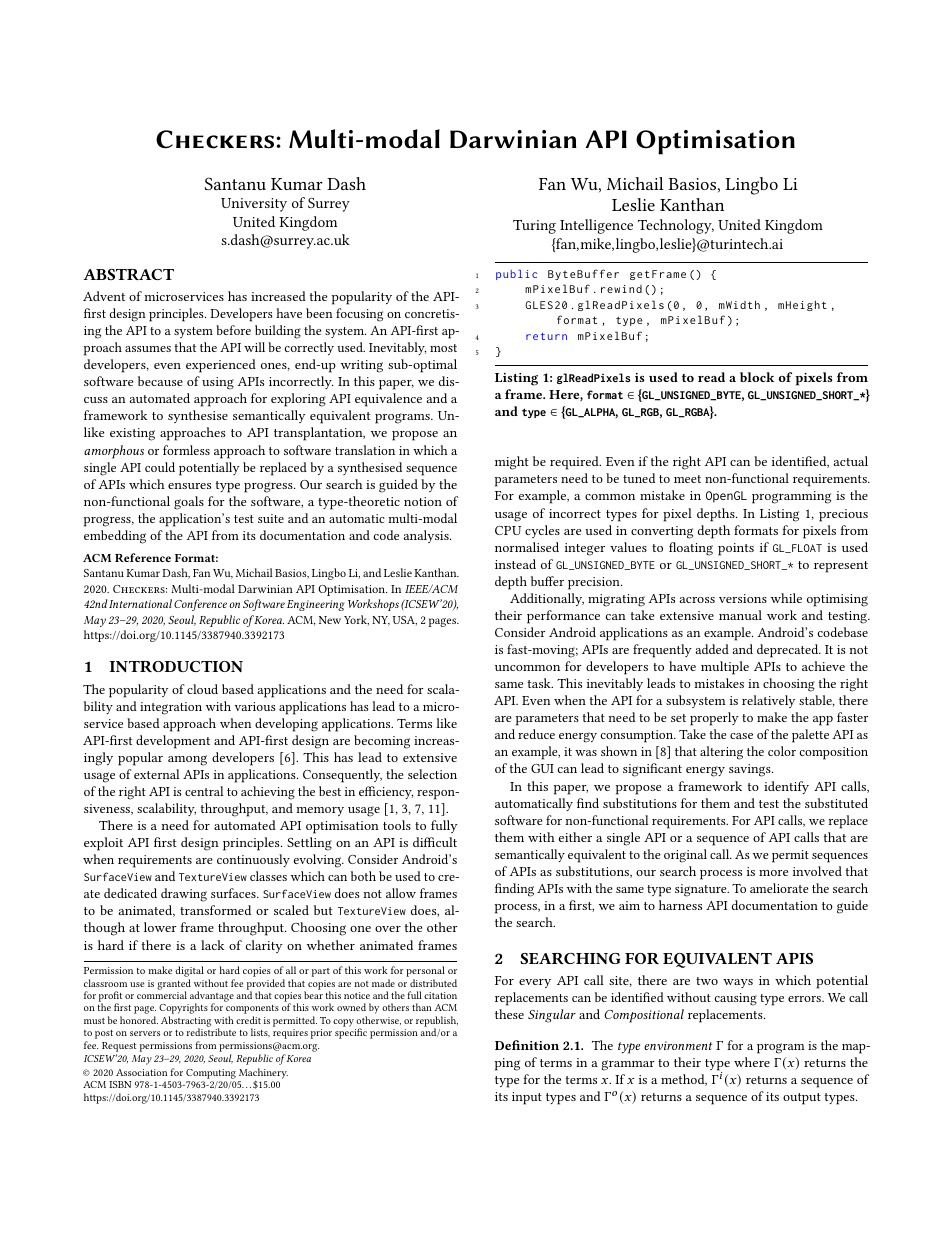  I want to click on Technology, so click(676, 226).
